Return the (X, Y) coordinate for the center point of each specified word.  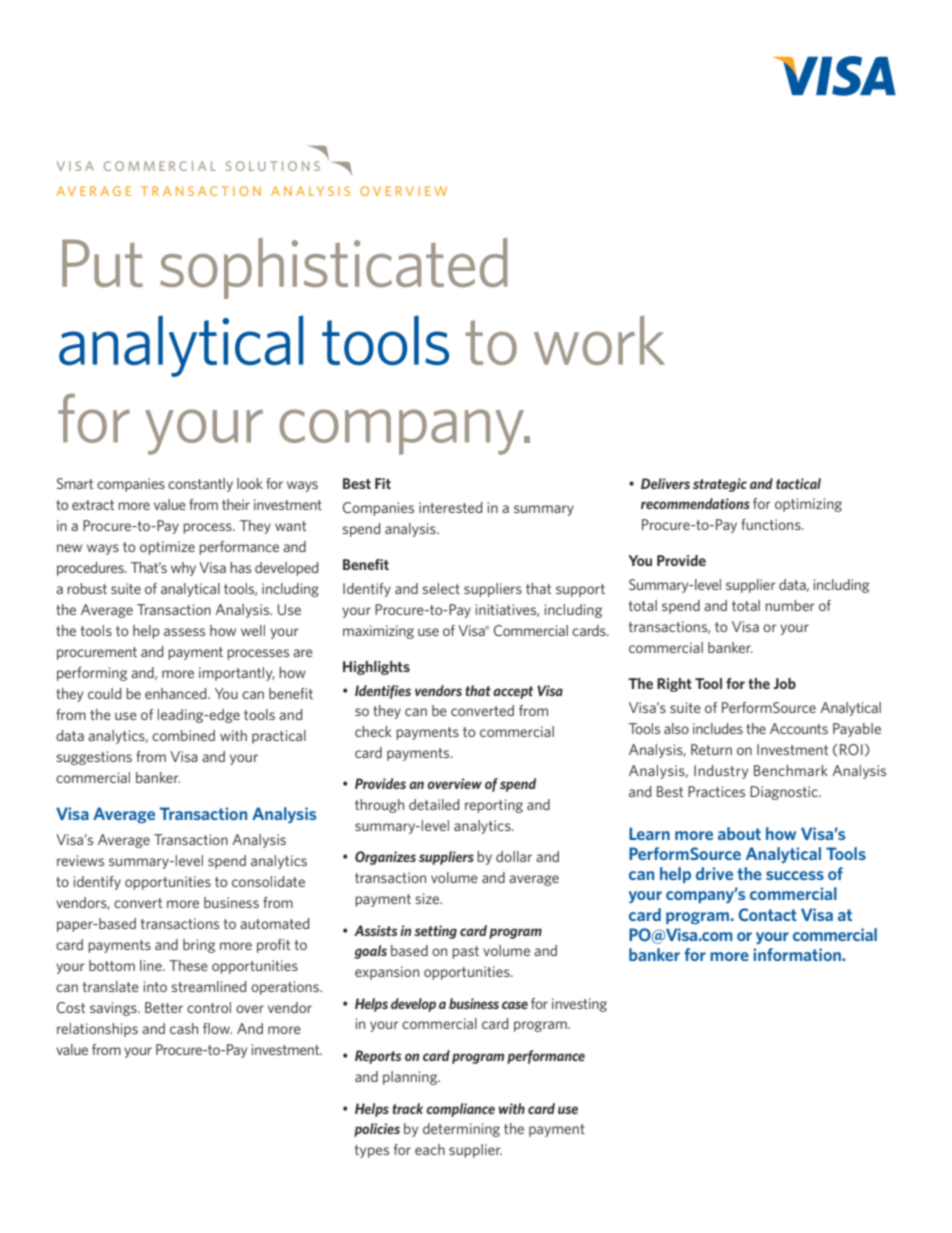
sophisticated (334, 268)
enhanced (177, 693)
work (599, 340)
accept (513, 692)
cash (184, 1028)
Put (102, 263)
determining (461, 1130)
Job (784, 683)
